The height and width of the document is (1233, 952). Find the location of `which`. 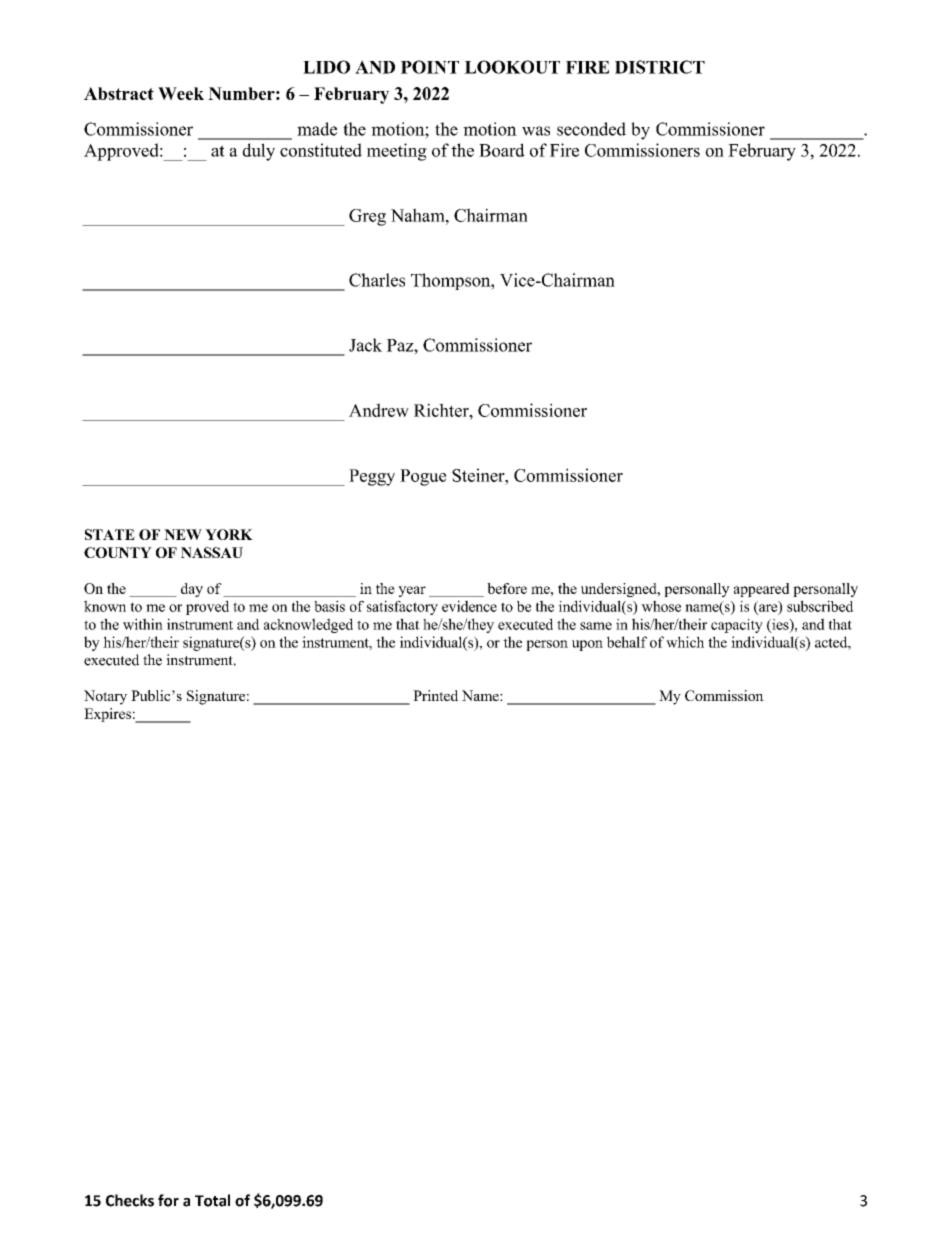

which is located at coordinates (685, 642).
